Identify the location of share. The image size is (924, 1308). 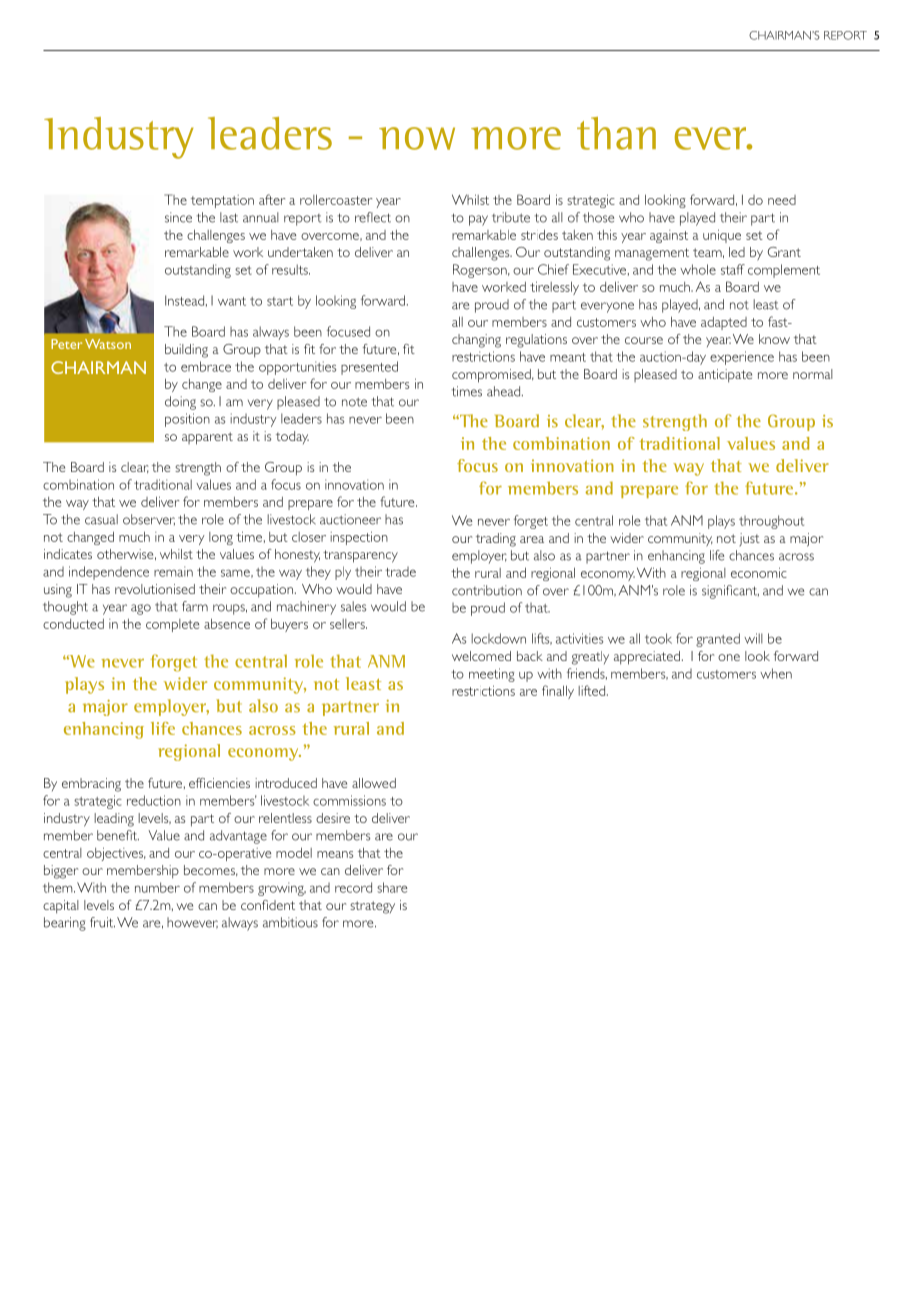
(392, 887).
